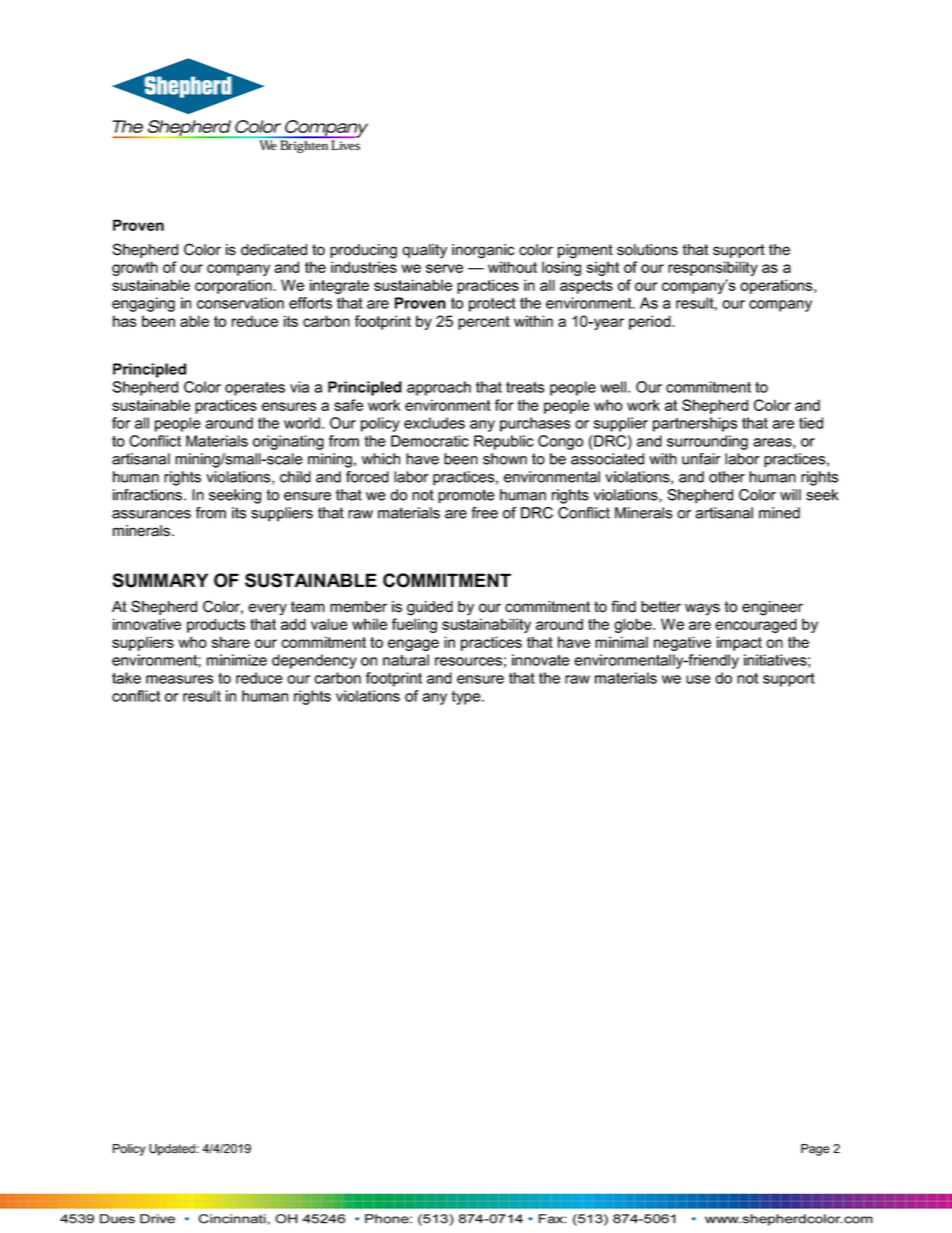  Describe the element at coordinates (713, 268) in the image. I see `responsibility` at that location.
